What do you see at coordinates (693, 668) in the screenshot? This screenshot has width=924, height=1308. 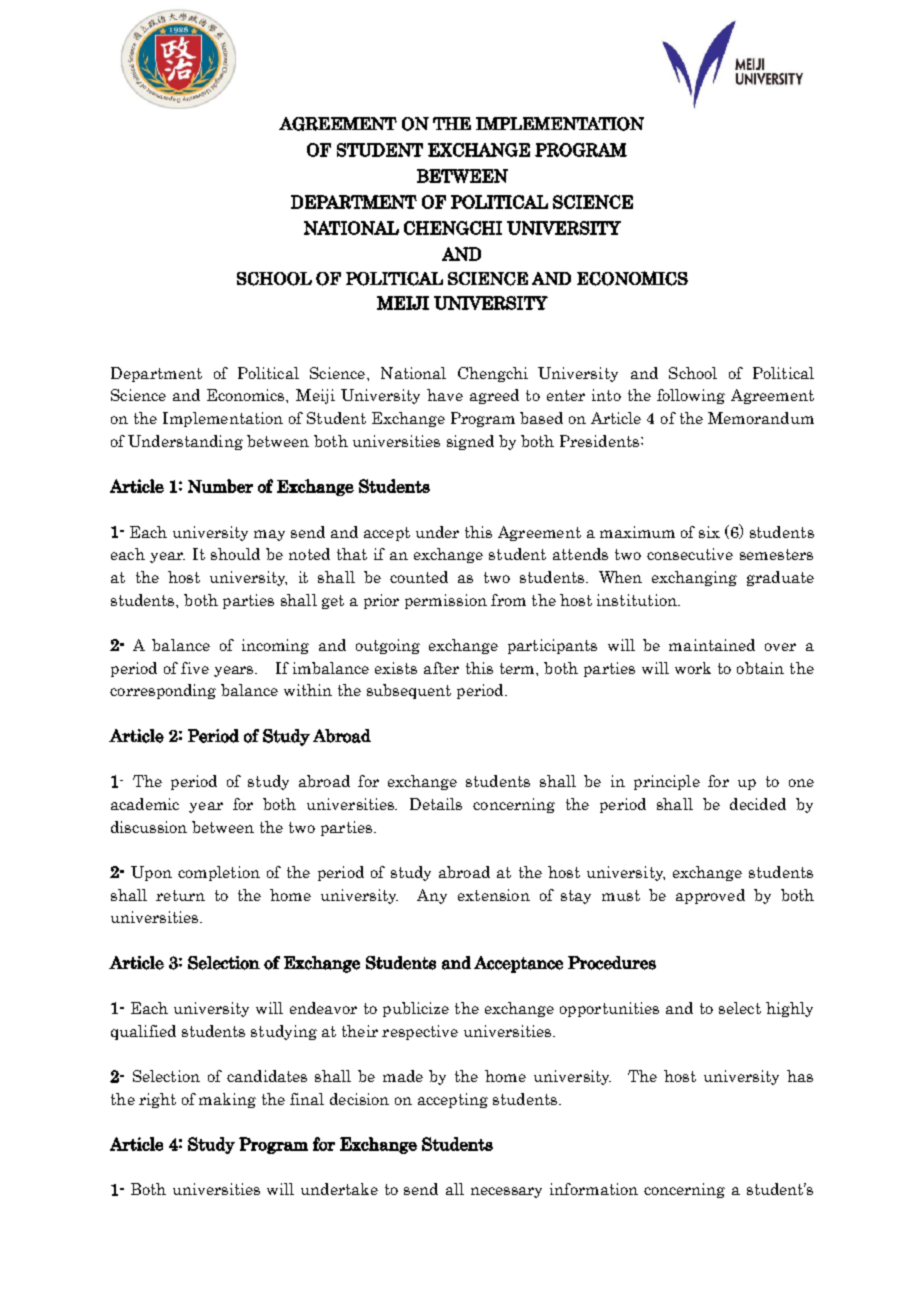 I see `work` at bounding box center [693, 668].
